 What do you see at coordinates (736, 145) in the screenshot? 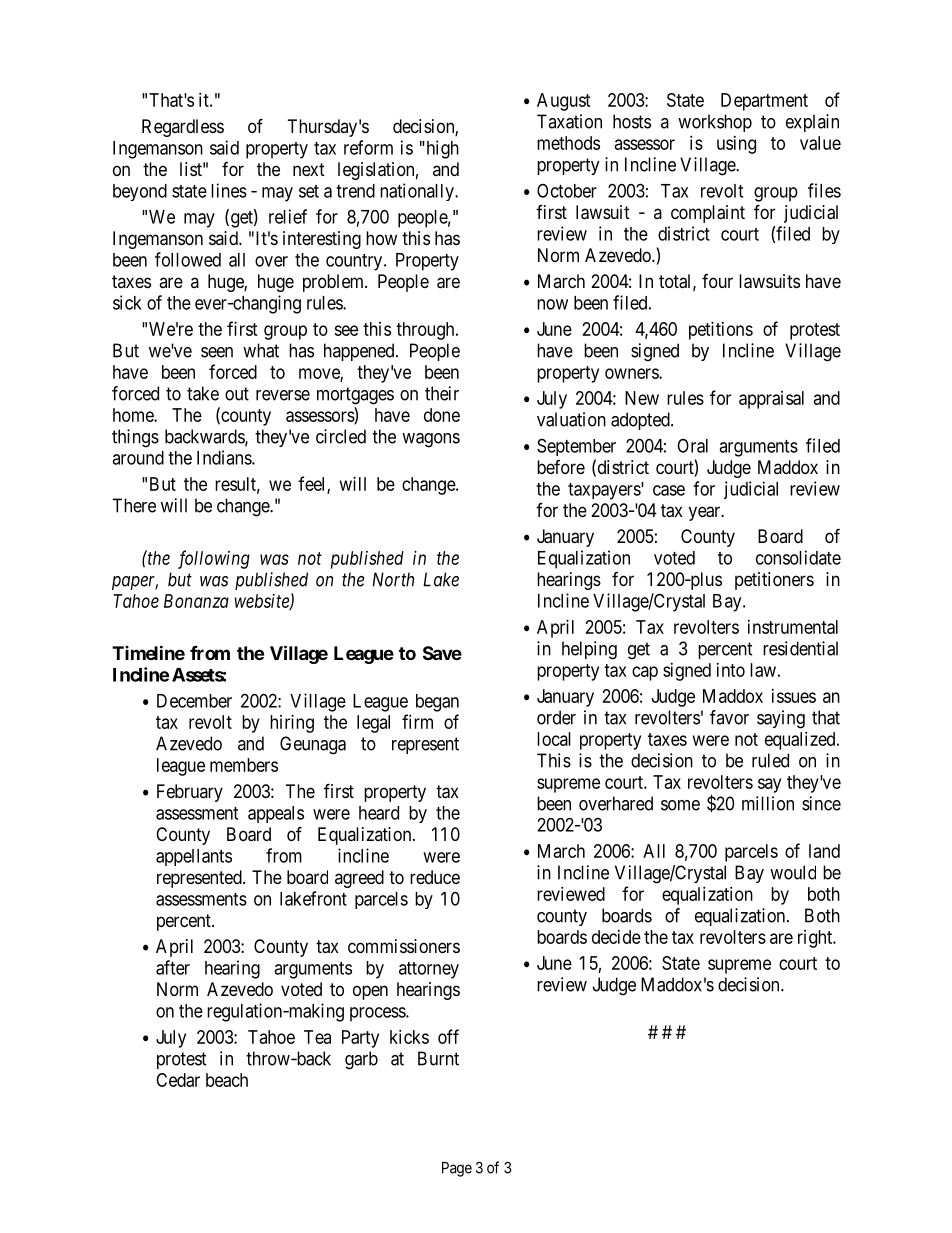
I see `using` at bounding box center [736, 145].
